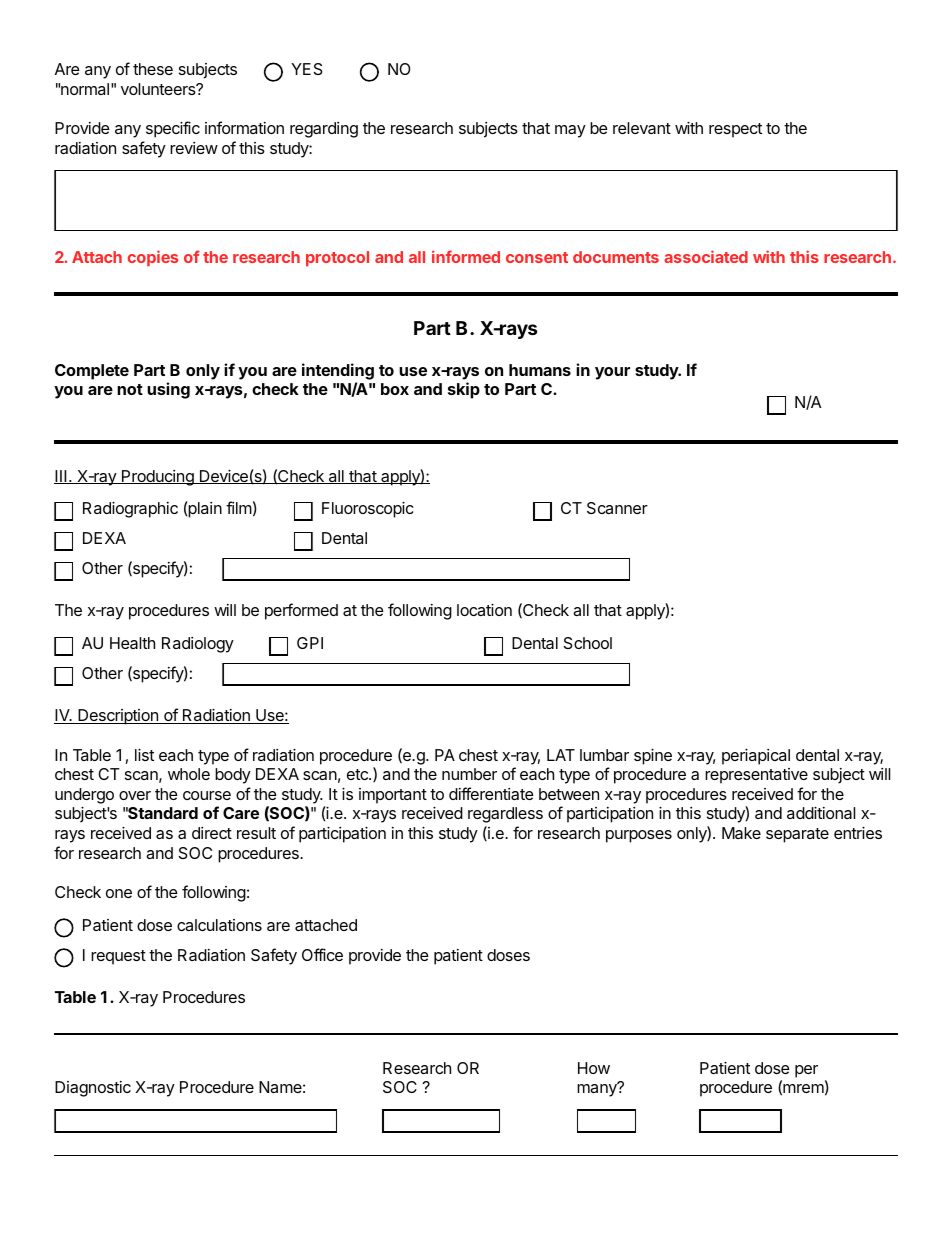  What do you see at coordinates (570, 131) in the image?
I see `may` at bounding box center [570, 131].
